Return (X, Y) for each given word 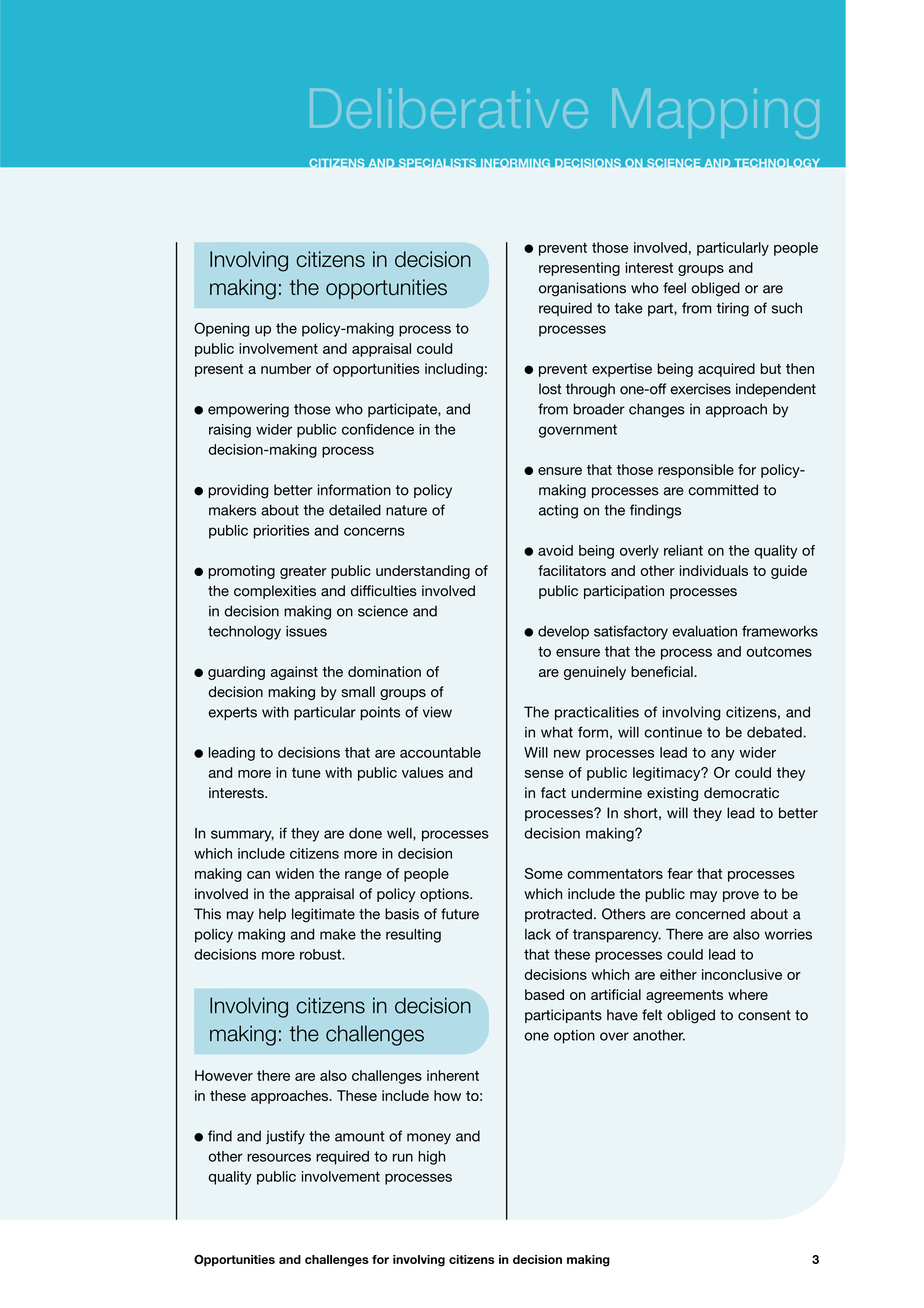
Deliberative (449, 108)
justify (285, 1137)
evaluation (704, 631)
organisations (582, 289)
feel (674, 288)
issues (306, 631)
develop (563, 633)
